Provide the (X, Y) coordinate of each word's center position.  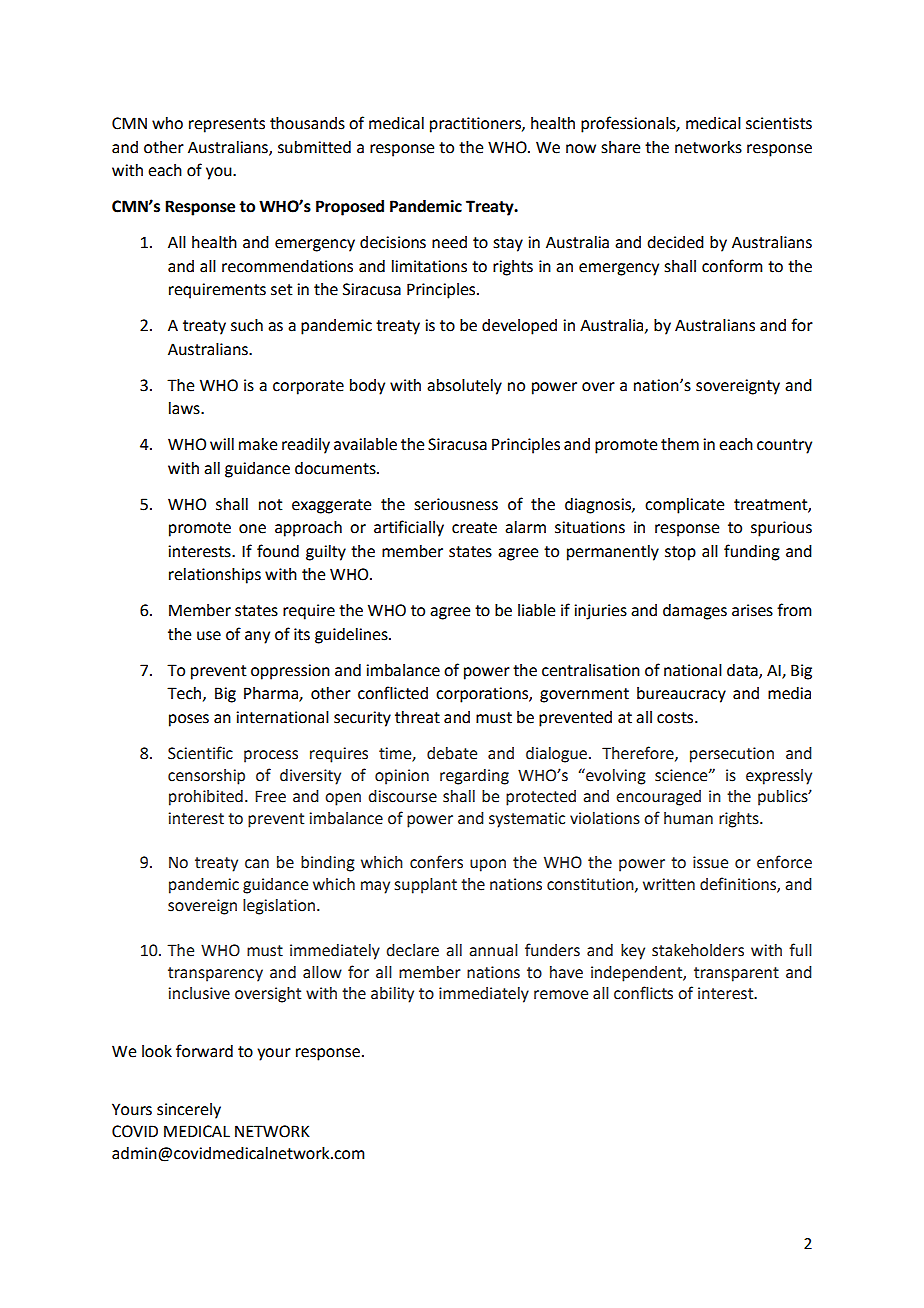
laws (185, 408)
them (680, 444)
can (257, 864)
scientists (779, 123)
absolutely (464, 387)
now (581, 149)
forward (204, 1051)
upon (488, 865)
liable (536, 610)
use (209, 636)
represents (227, 125)
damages (695, 612)
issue (710, 862)
